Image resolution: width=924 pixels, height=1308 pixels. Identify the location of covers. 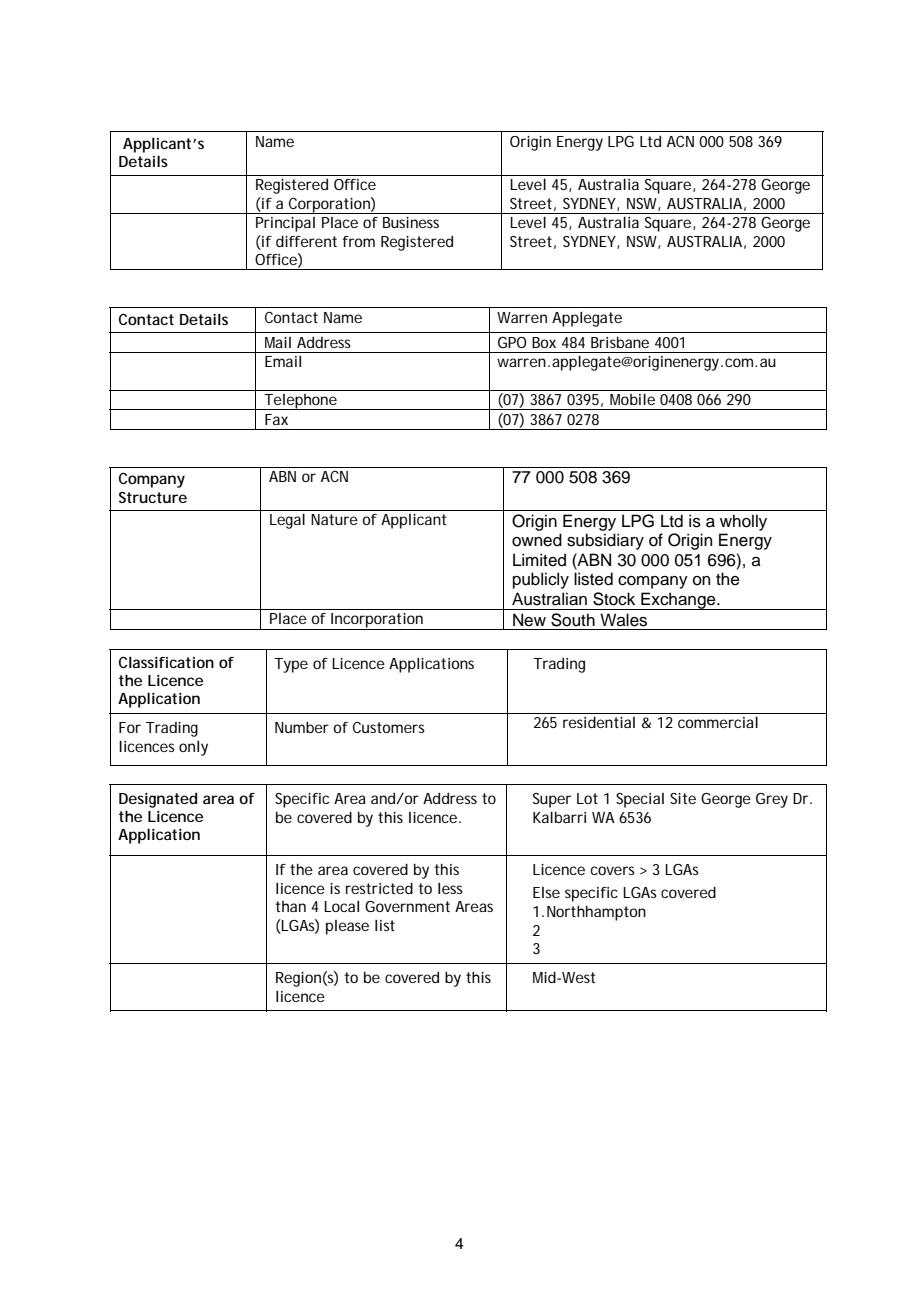
(613, 870).
